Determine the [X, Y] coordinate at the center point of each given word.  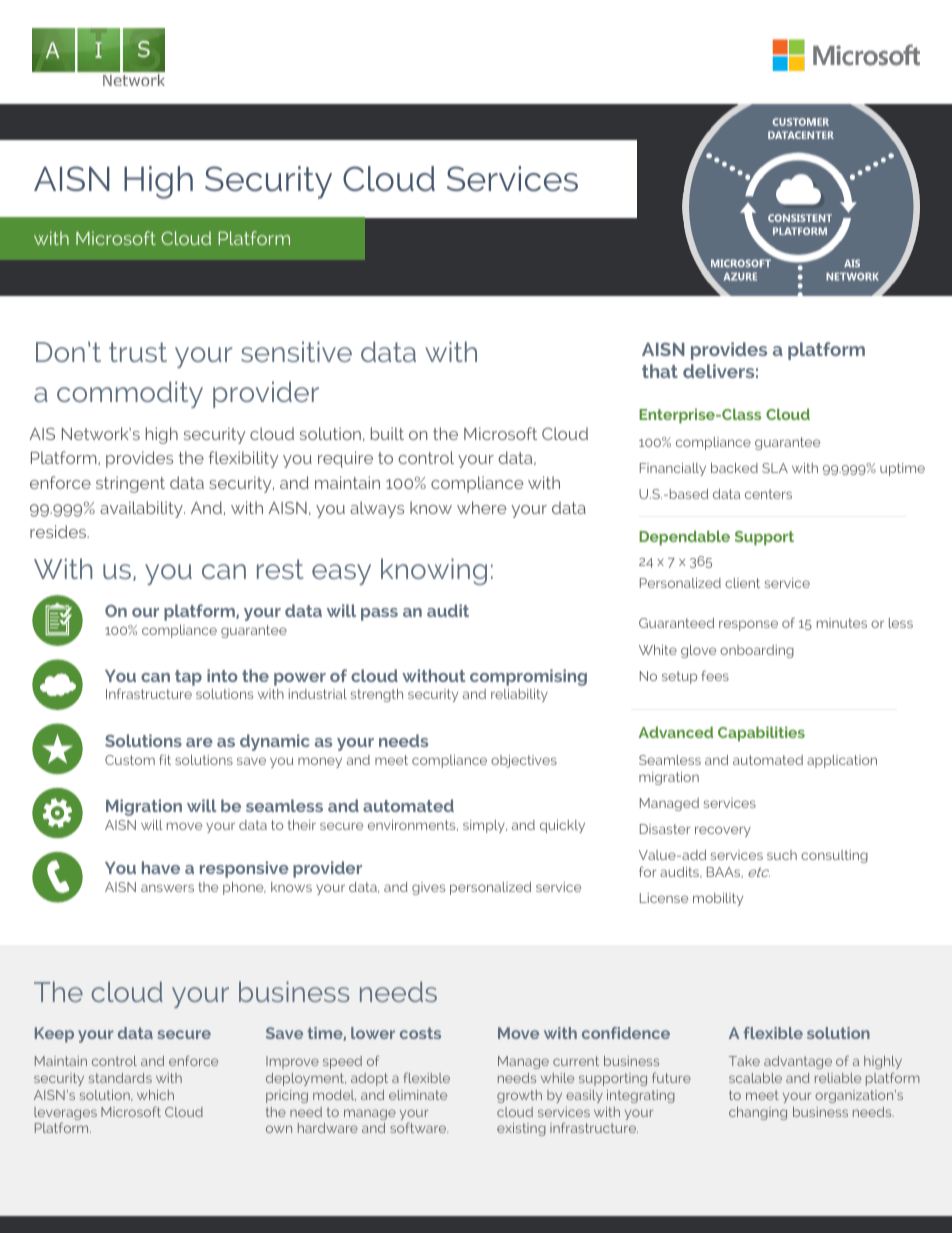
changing [758, 1113]
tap [188, 678]
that [660, 371]
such [782, 855]
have [161, 867]
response [748, 625]
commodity [130, 394]
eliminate [418, 1095]
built [387, 433]
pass [379, 614]
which [155, 1095]
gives [428, 888]
